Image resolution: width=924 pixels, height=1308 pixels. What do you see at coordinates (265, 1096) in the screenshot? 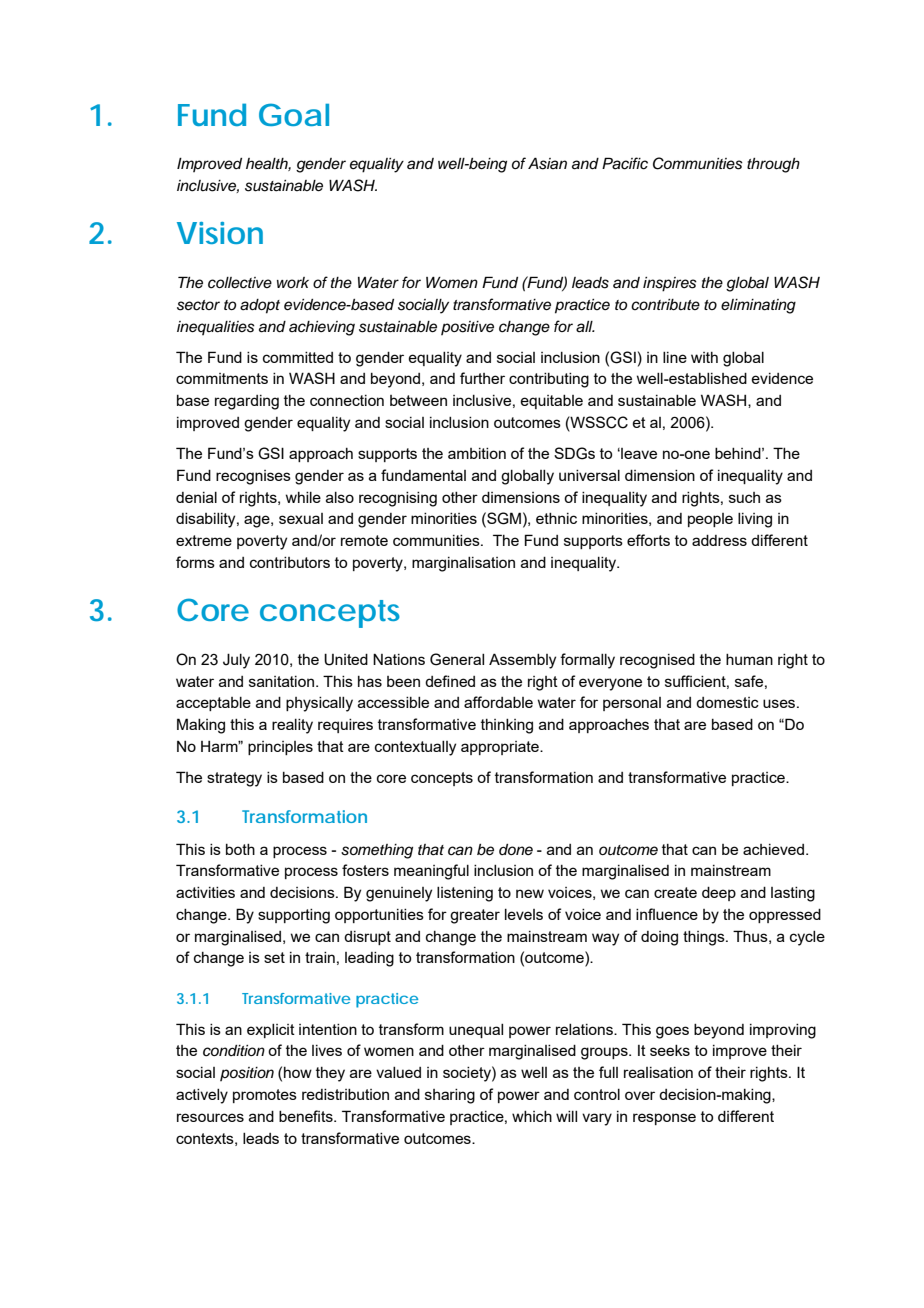
I see `promotes` at bounding box center [265, 1096].
